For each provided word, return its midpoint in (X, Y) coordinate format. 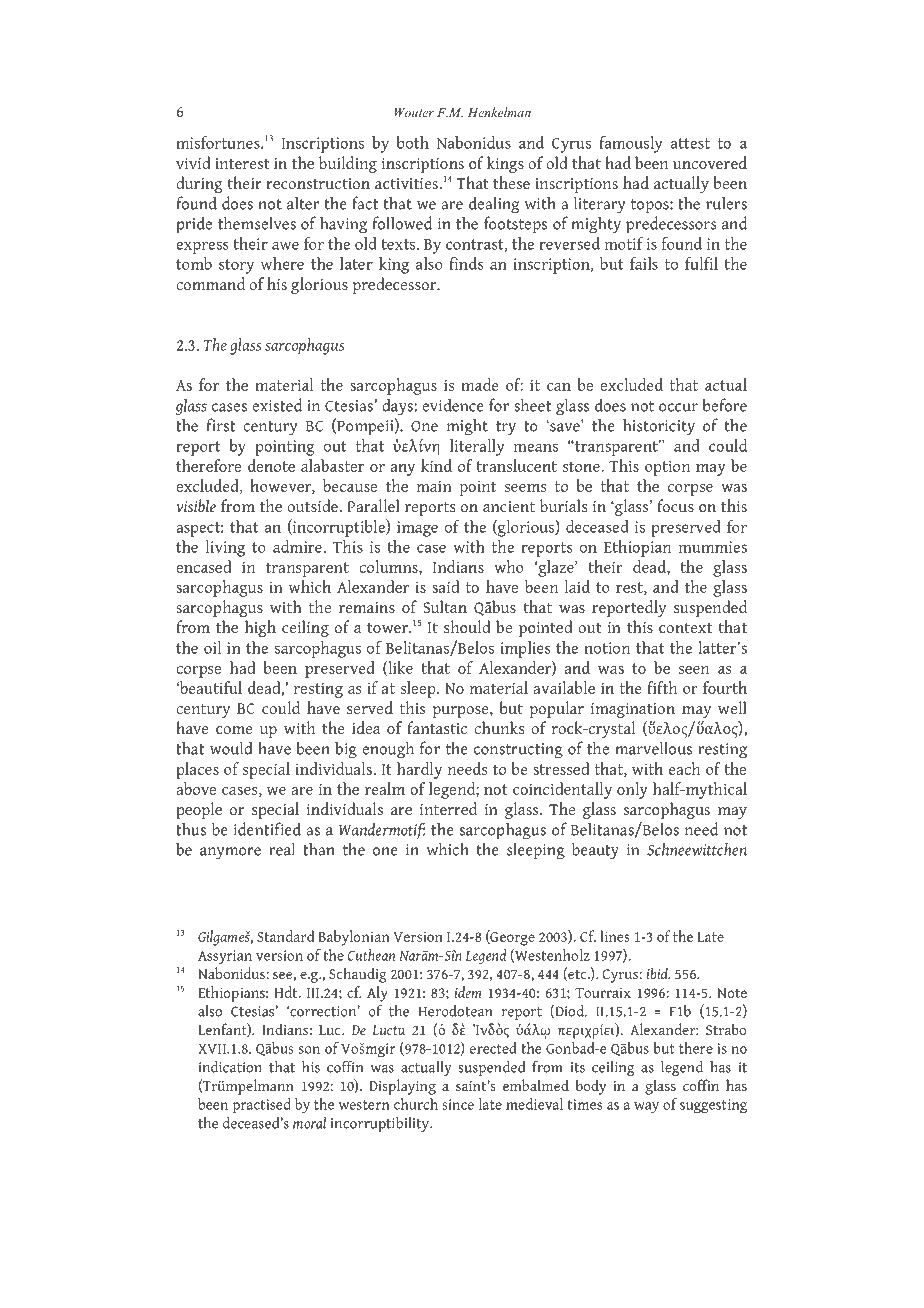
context (685, 628)
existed (277, 405)
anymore (230, 853)
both (413, 142)
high (260, 628)
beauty (595, 851)
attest (690, 143)
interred (448, 809)
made (480, 384)
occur (678, 407)
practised (262, 1105)
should (467, 627)
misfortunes (219, 142)
